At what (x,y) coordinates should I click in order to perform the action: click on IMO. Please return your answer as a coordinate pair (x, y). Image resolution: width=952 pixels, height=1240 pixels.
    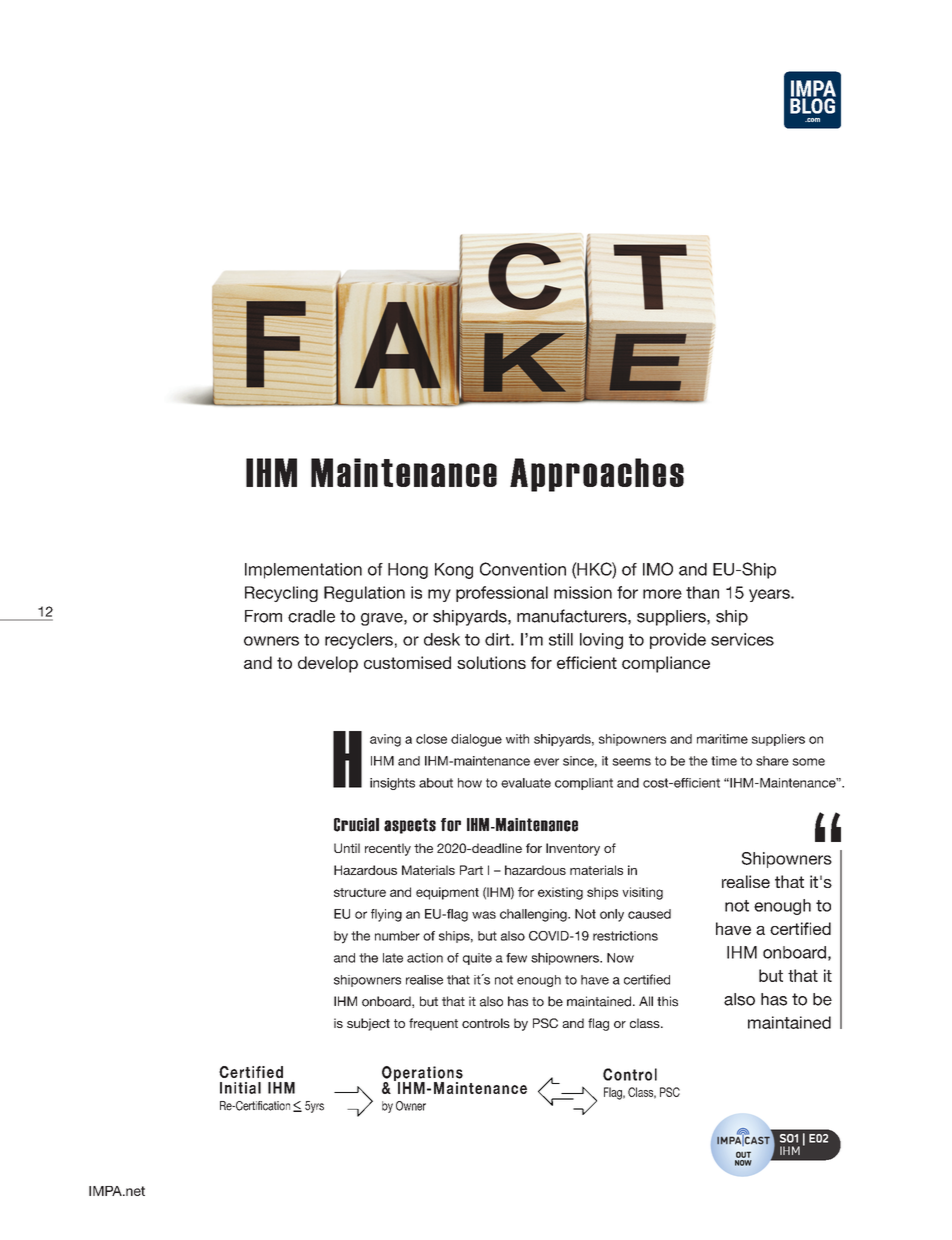
    Looking at the image, I should click on (658, 569).
